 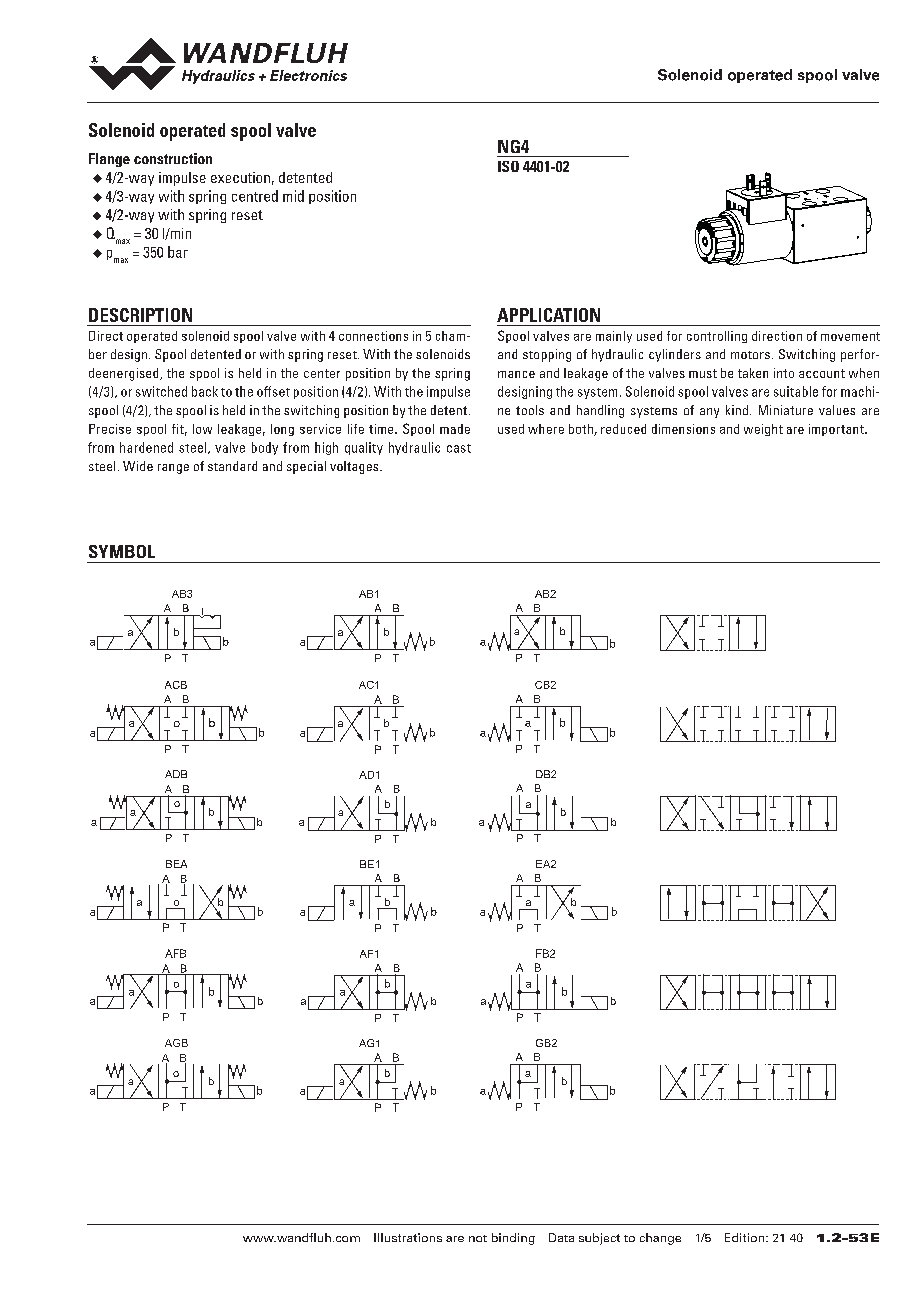 I want to click on execution, so click(x=240, y=177).
